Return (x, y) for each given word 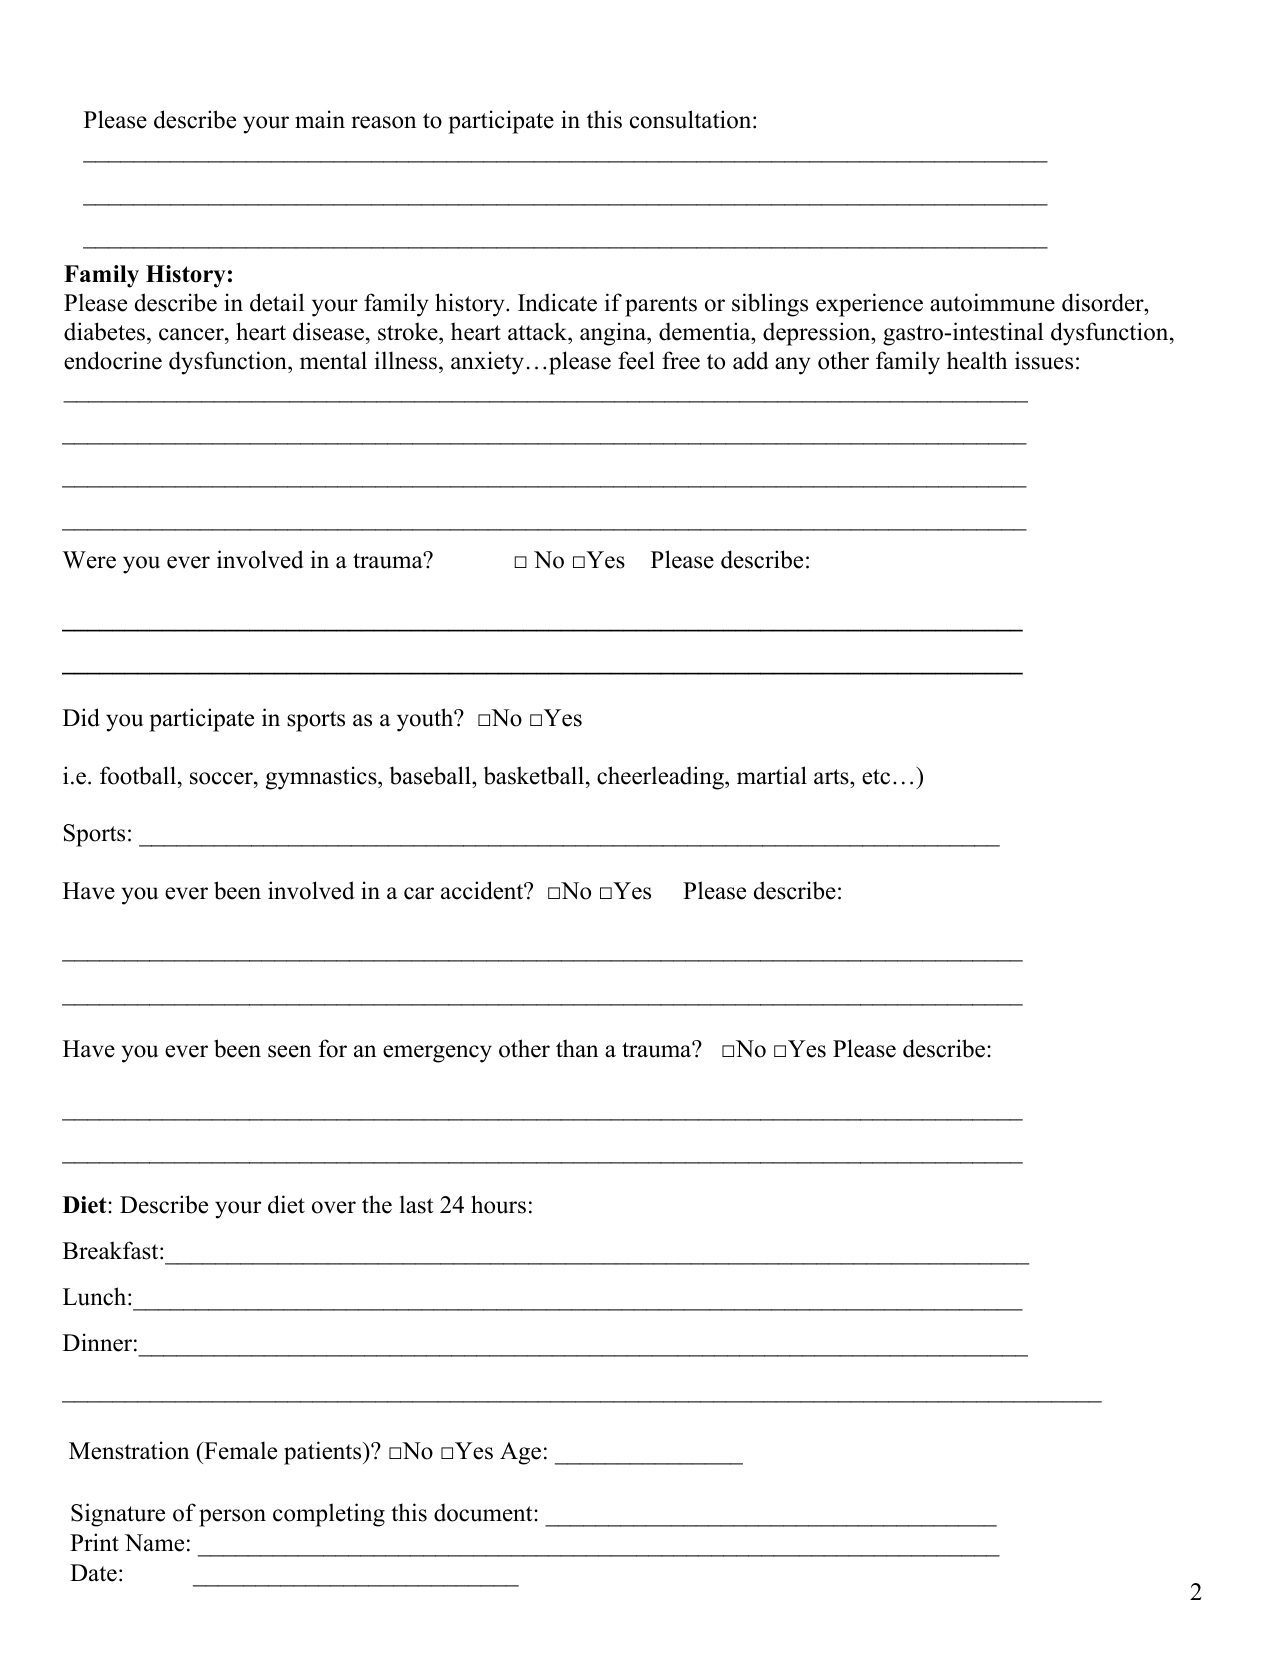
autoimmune (992, 302)
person (232, 1518)
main (320, 119)
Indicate (557, 302)
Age (520, 1453)
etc (876, 777)
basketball (535, 775)
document (484, 1512)
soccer (222, 778)
